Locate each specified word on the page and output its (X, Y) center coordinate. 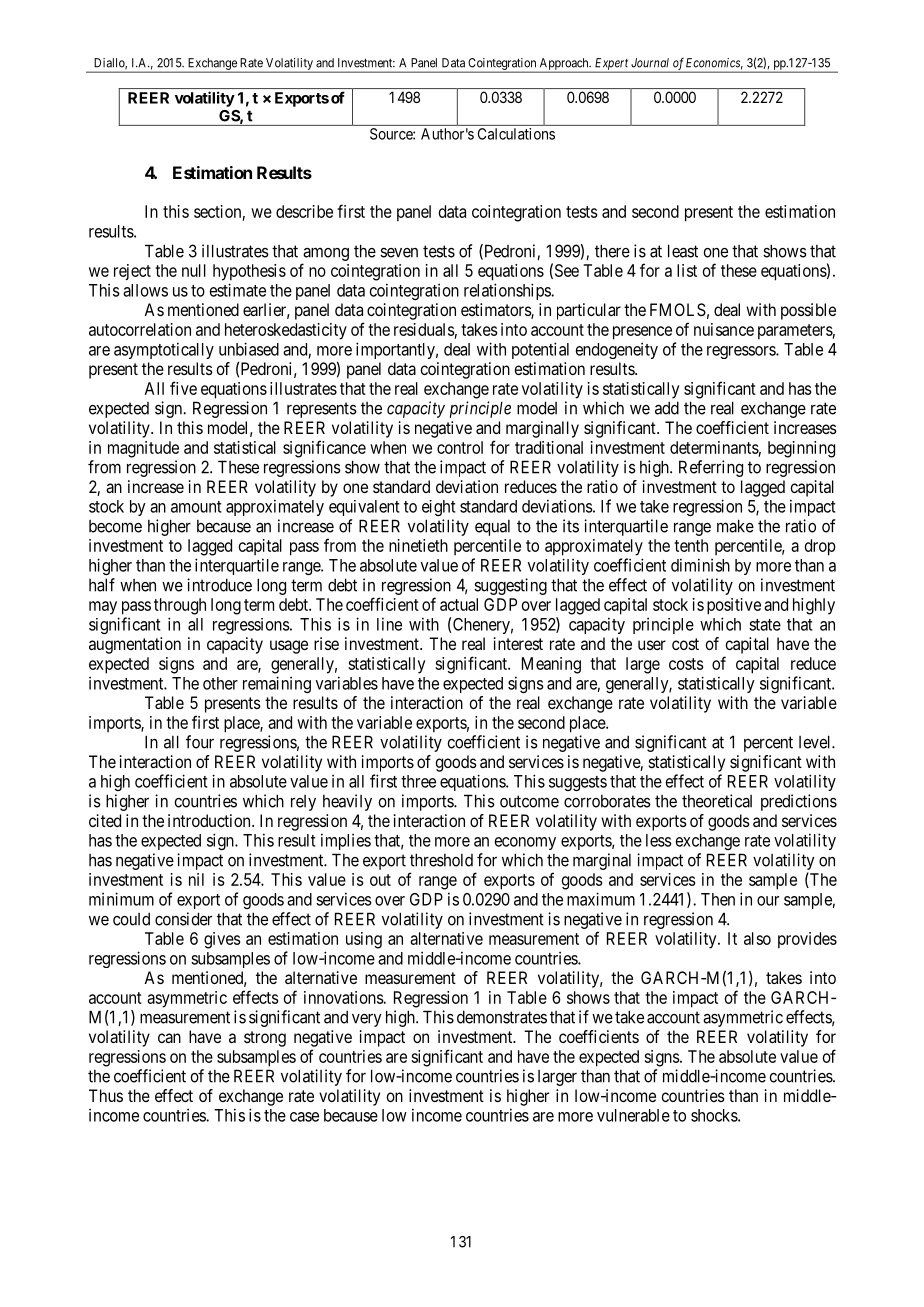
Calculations (516, 134)
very (367, 1020)
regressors (742, 352)
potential (540, 350)
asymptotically (164, 350)
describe (304, 211)
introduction (210, 820)
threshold (441, 860)
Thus (106, 1095)
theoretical (717, 801)
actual (459, 604)
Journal (650, 63)
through (180, 606)
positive (734, 606)
